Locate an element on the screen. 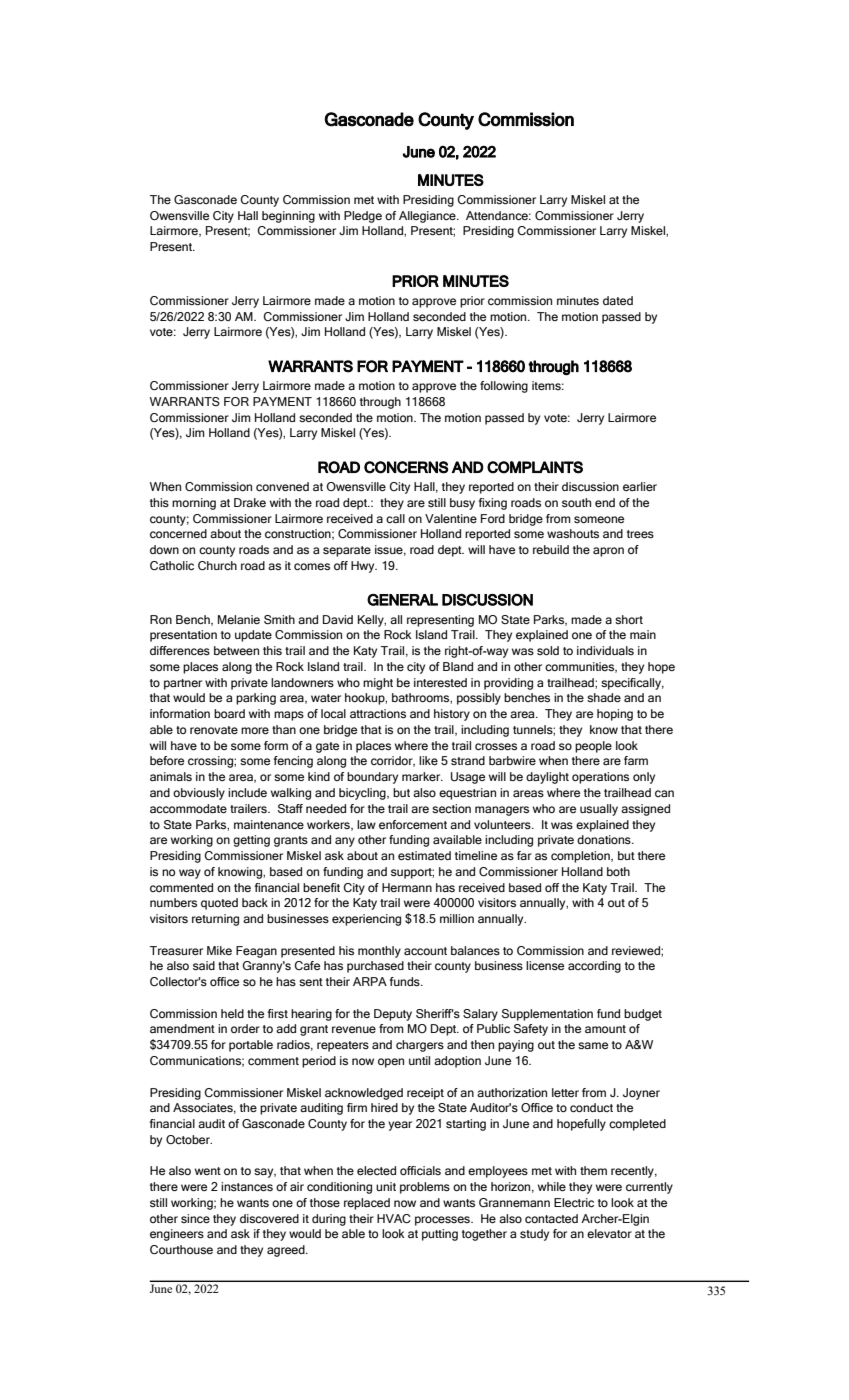 Image resolution: width=849 pixels, height=1400 pixels. Allegiance is located at coordinates (428, 217).
